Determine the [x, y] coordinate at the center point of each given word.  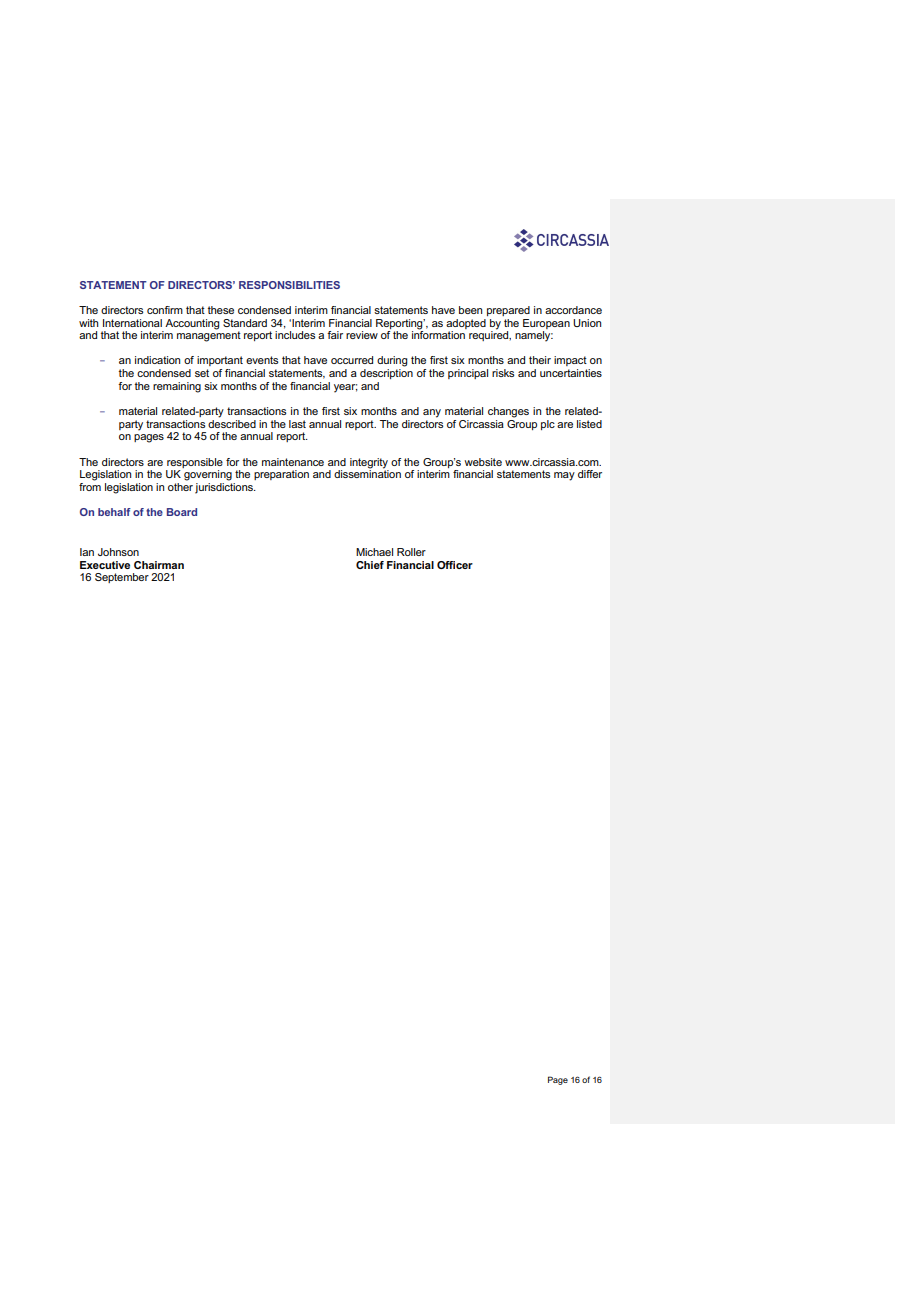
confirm [165, 310]
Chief [370, 565]
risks [503, 373]
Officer [455, 565]
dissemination [367, 473]
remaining [177, 387]
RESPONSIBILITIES [289, 285]
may [564, 476]
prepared [508, 311]
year [346, 388]
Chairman [159, 565]
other [180, 485]
